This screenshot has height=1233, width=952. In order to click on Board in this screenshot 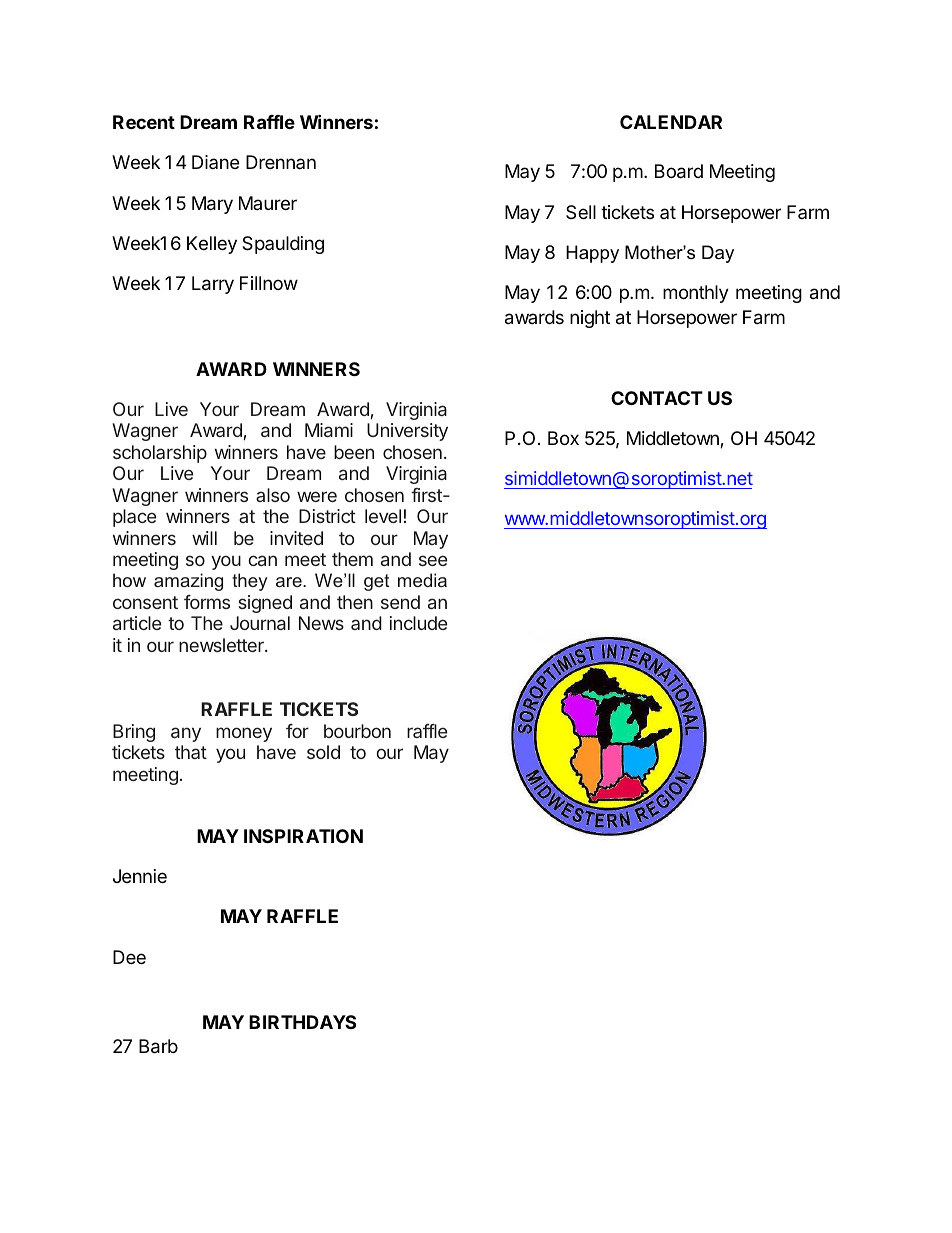, I will do `click(679, 171)`.
